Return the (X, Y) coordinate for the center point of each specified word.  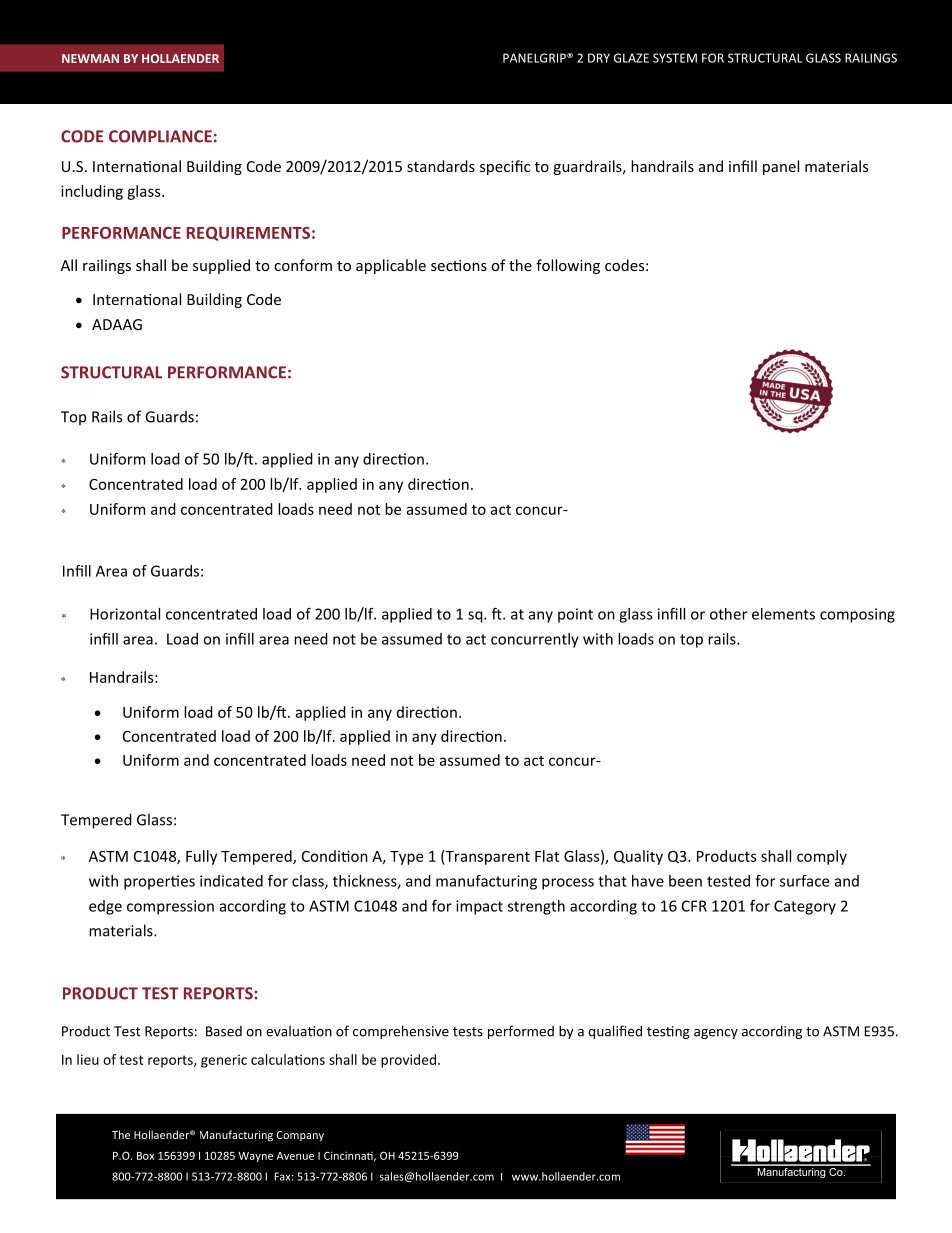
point (575, 615)
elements (783, 614)
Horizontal (125, 614)
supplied (221, 266)
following (568, 266)
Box (145, 1156)
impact (479, 907)
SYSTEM (675, 58)
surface (804, 881)
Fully (201, 857)
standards (441, 166)
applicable (391, 266)
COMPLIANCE (160, 136)
